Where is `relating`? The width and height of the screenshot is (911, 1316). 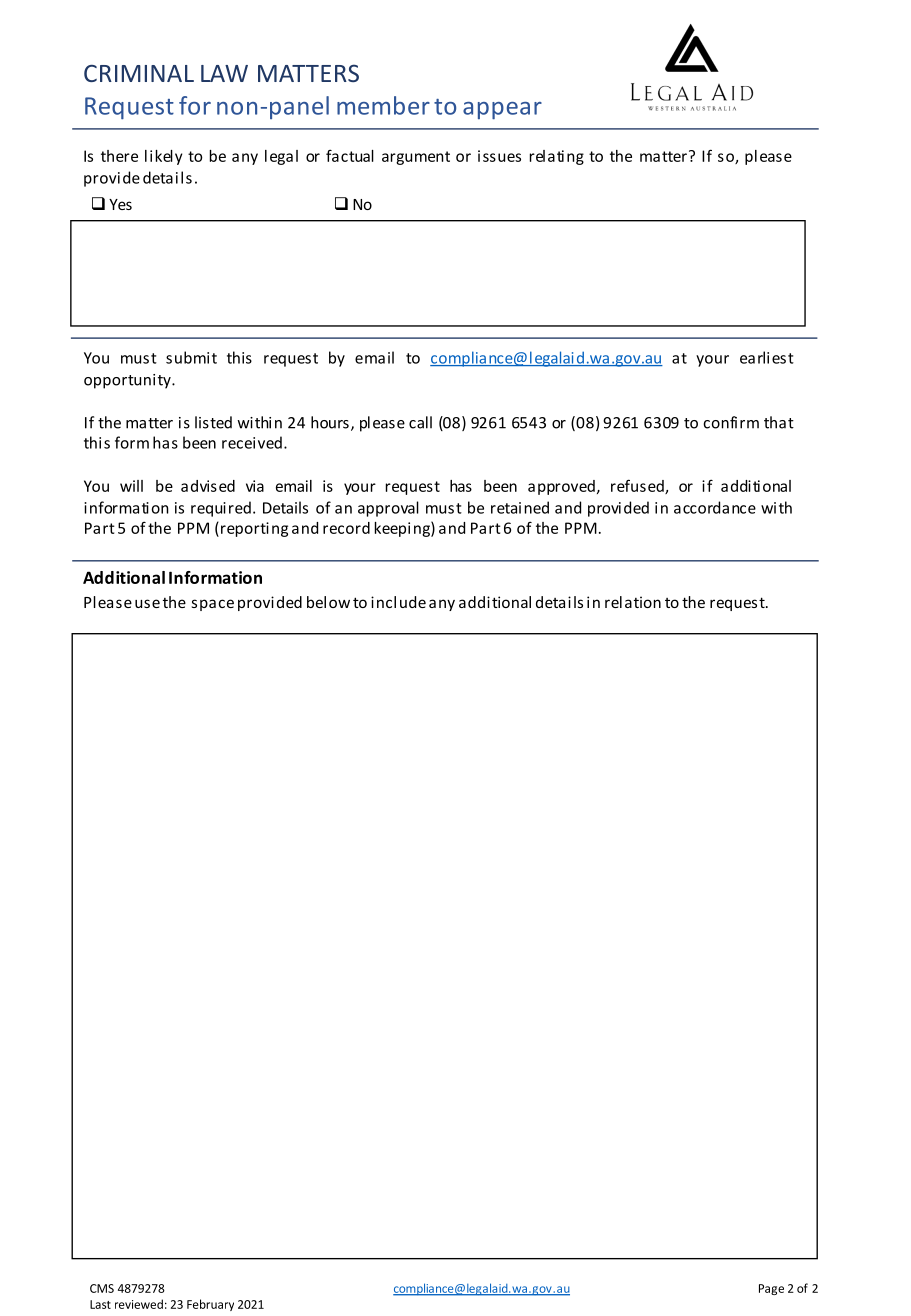
relating is located at coordinates (557, 157).
